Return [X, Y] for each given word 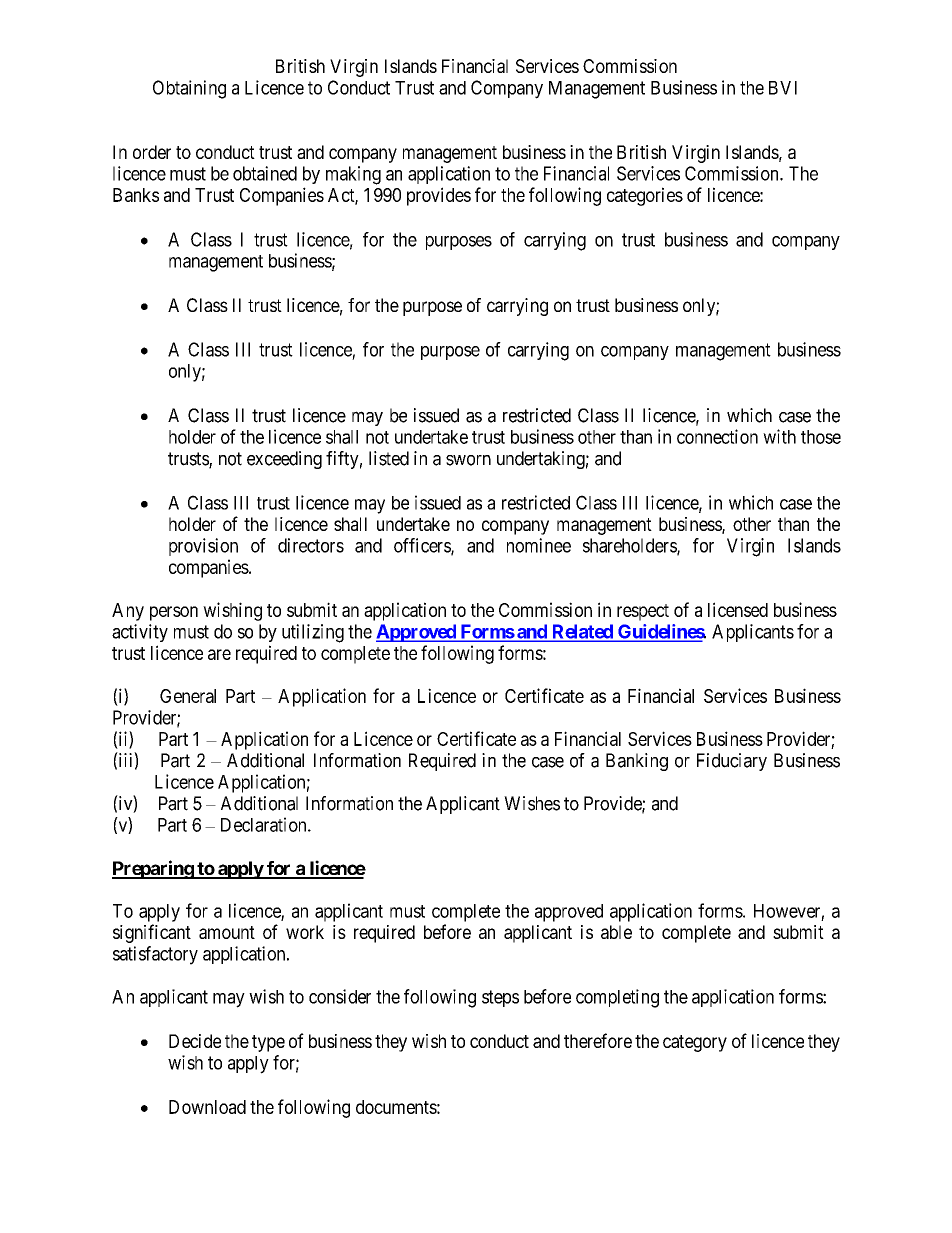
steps [500, 998]
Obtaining [189, 89]
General [188, 696]
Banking [637, 762]
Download [207, 1107]
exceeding [284, 460]
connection [717, 436]
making [353, 175]
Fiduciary [732, 762]
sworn [468, 460]
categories [645, 196]
